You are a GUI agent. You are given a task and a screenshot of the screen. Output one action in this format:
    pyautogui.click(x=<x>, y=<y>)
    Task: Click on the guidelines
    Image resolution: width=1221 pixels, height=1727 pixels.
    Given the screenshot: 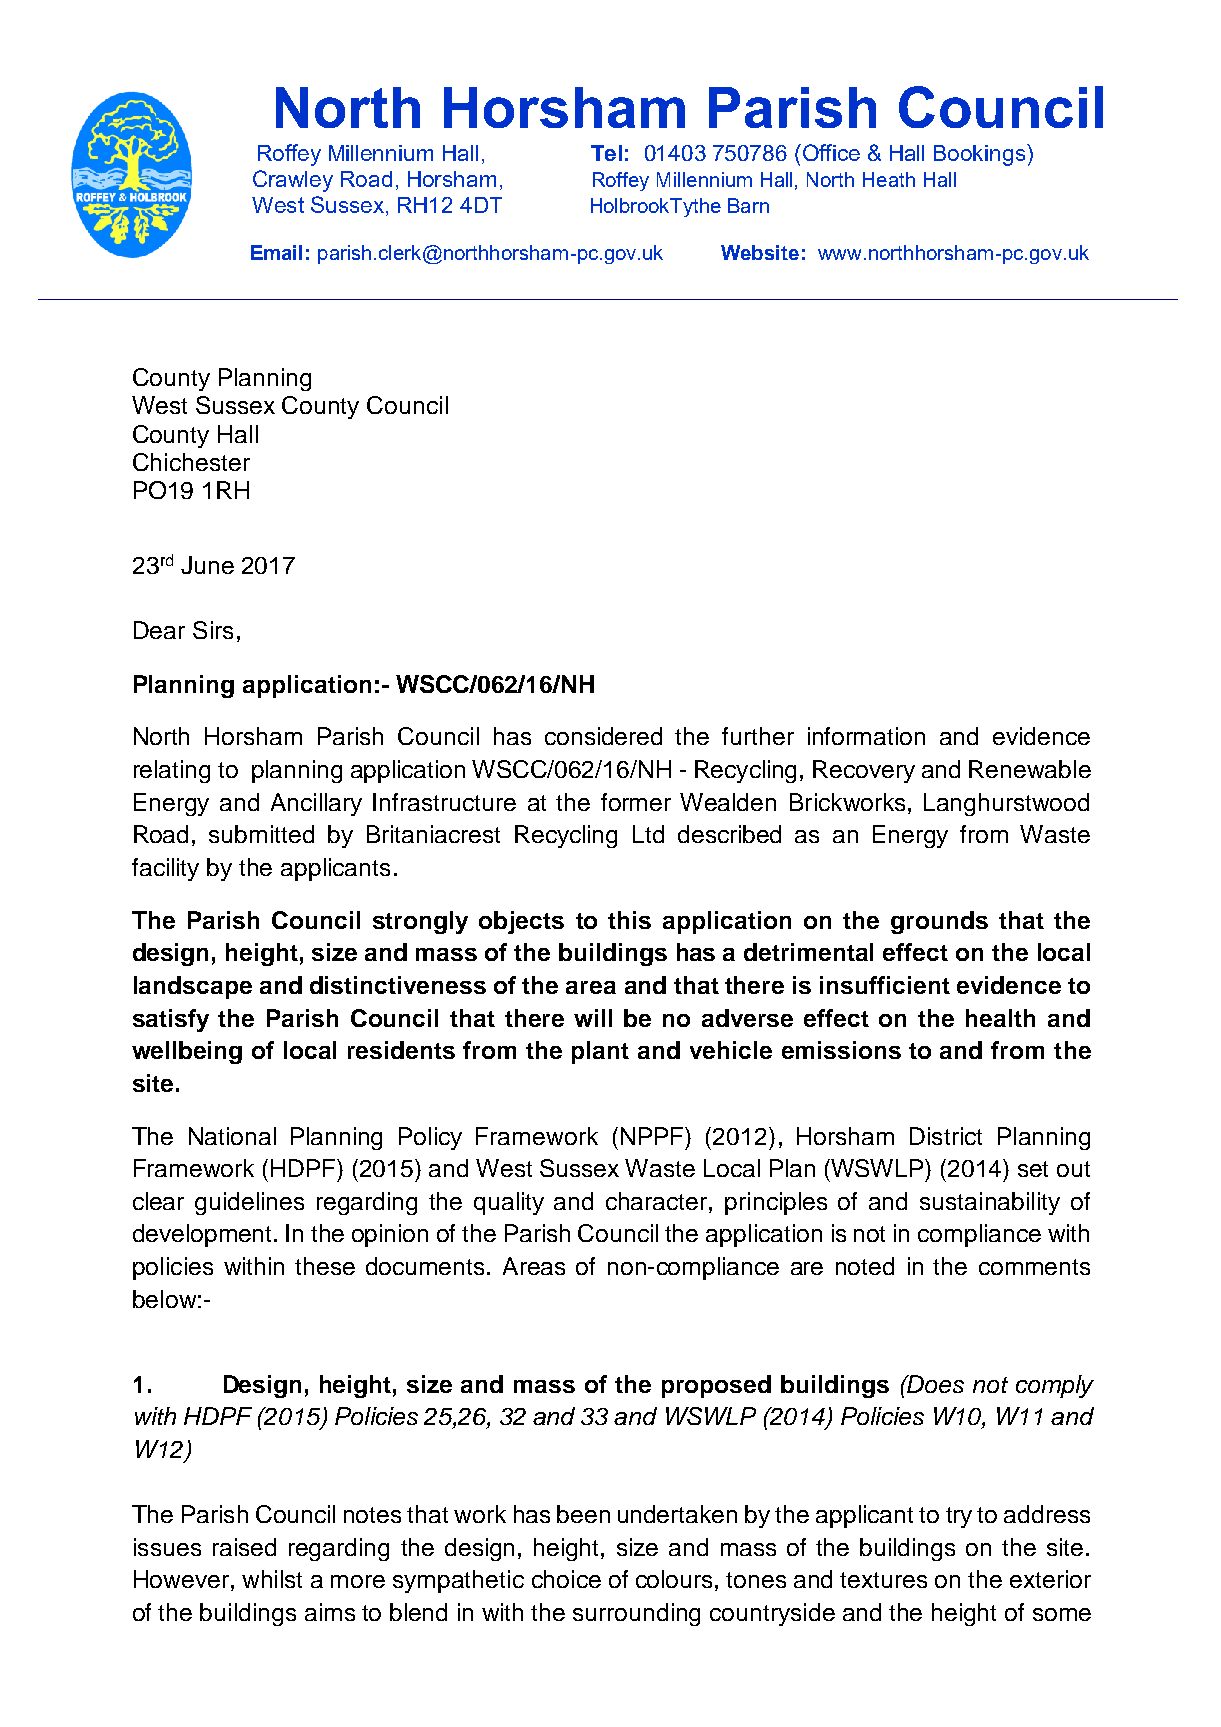 What is the action you would take?
    pyautogui.click(x=249, y=1203)
